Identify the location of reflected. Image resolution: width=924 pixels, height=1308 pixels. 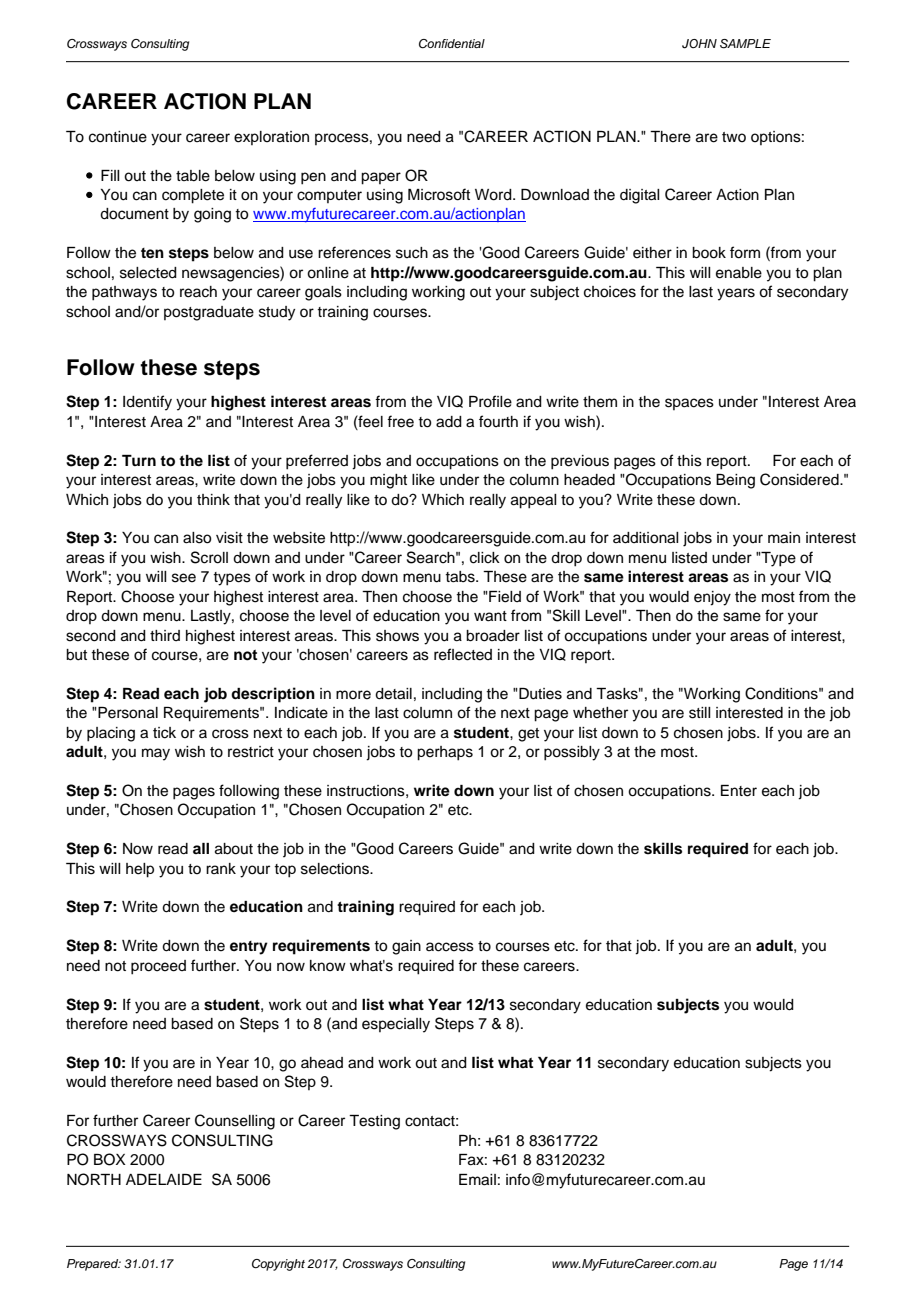
(463, 654).
